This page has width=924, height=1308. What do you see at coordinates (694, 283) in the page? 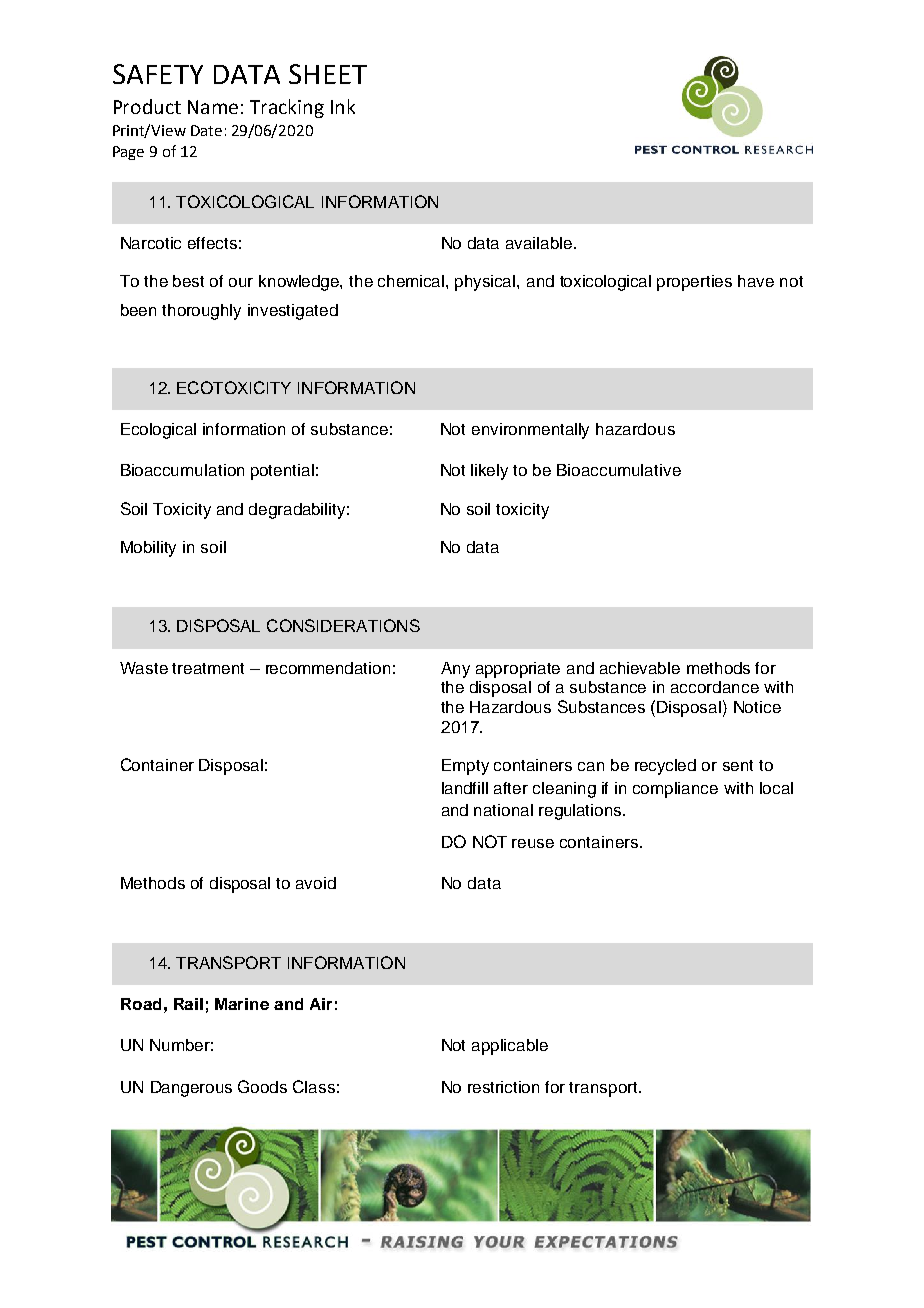
I see `properties` at bounding box center [694, 283].
